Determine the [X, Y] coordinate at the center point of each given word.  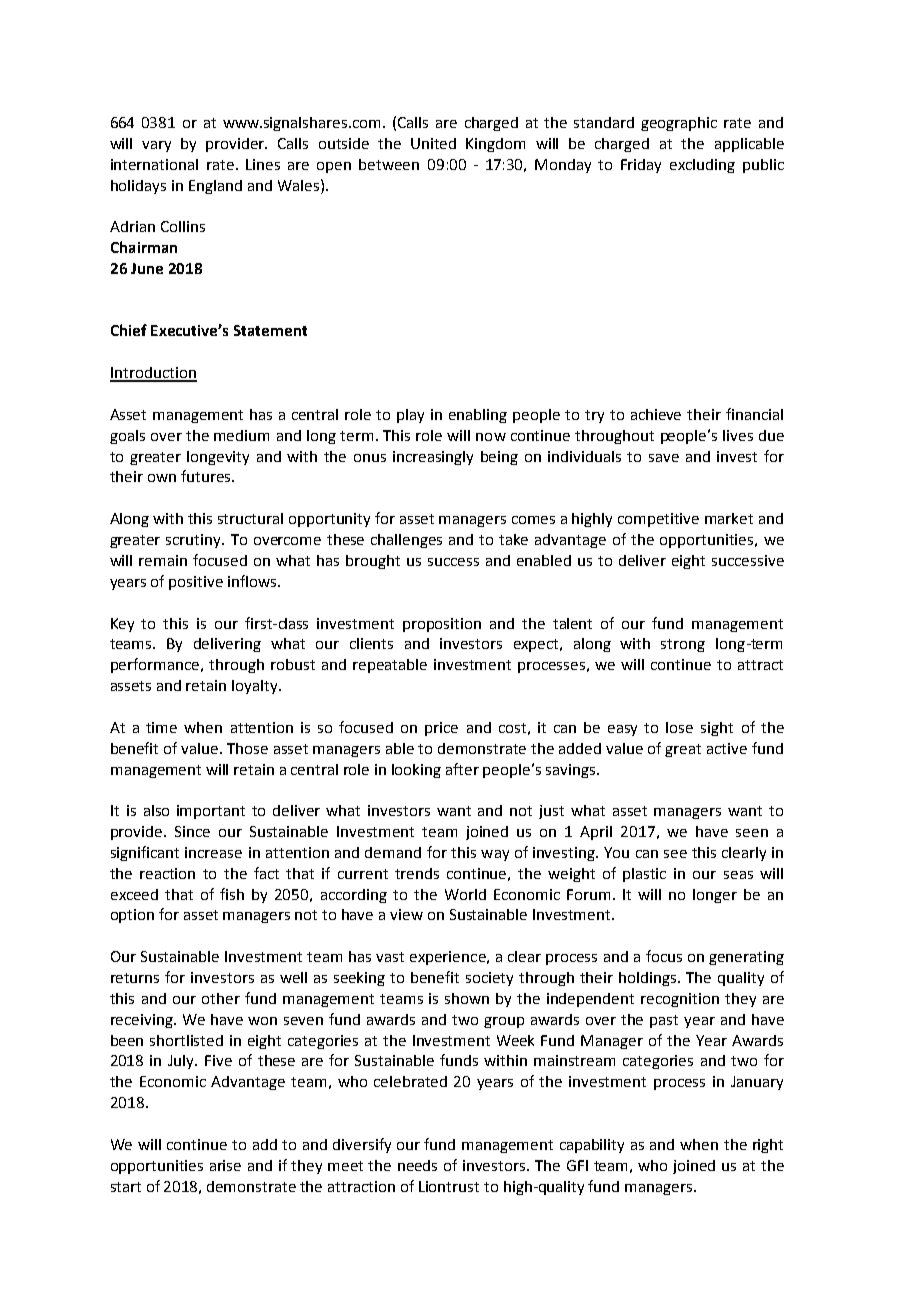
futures [207, 476]
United [433, 143]
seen [752, 833]
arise [225, 1165]
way [495, 855]
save [664, 458]
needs [417, 1165]
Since [192, 831]
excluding [702, 166]
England [215, 187]
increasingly [433, 458]
